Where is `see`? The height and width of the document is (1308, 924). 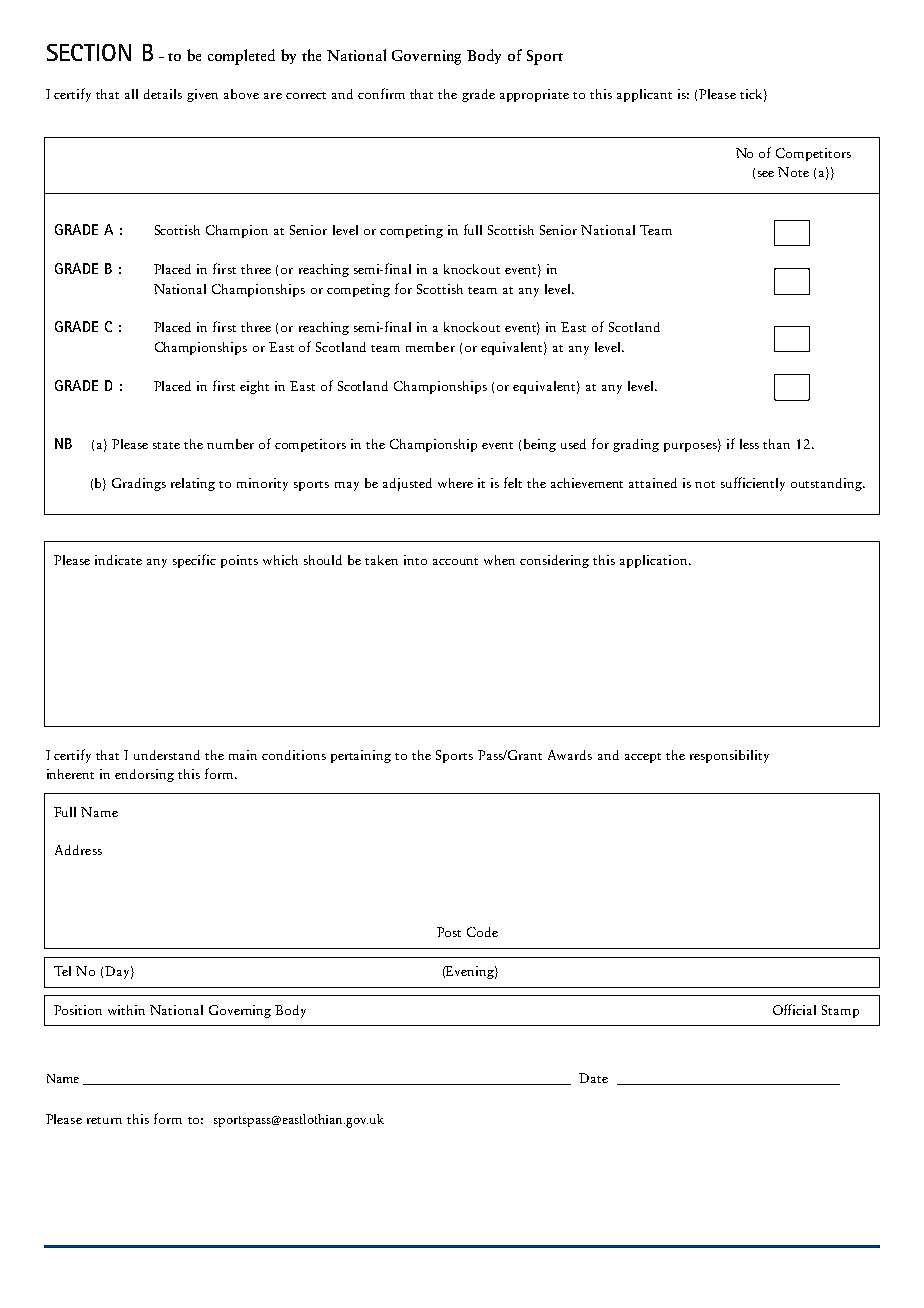
see is located at coordinates (766, 174).
